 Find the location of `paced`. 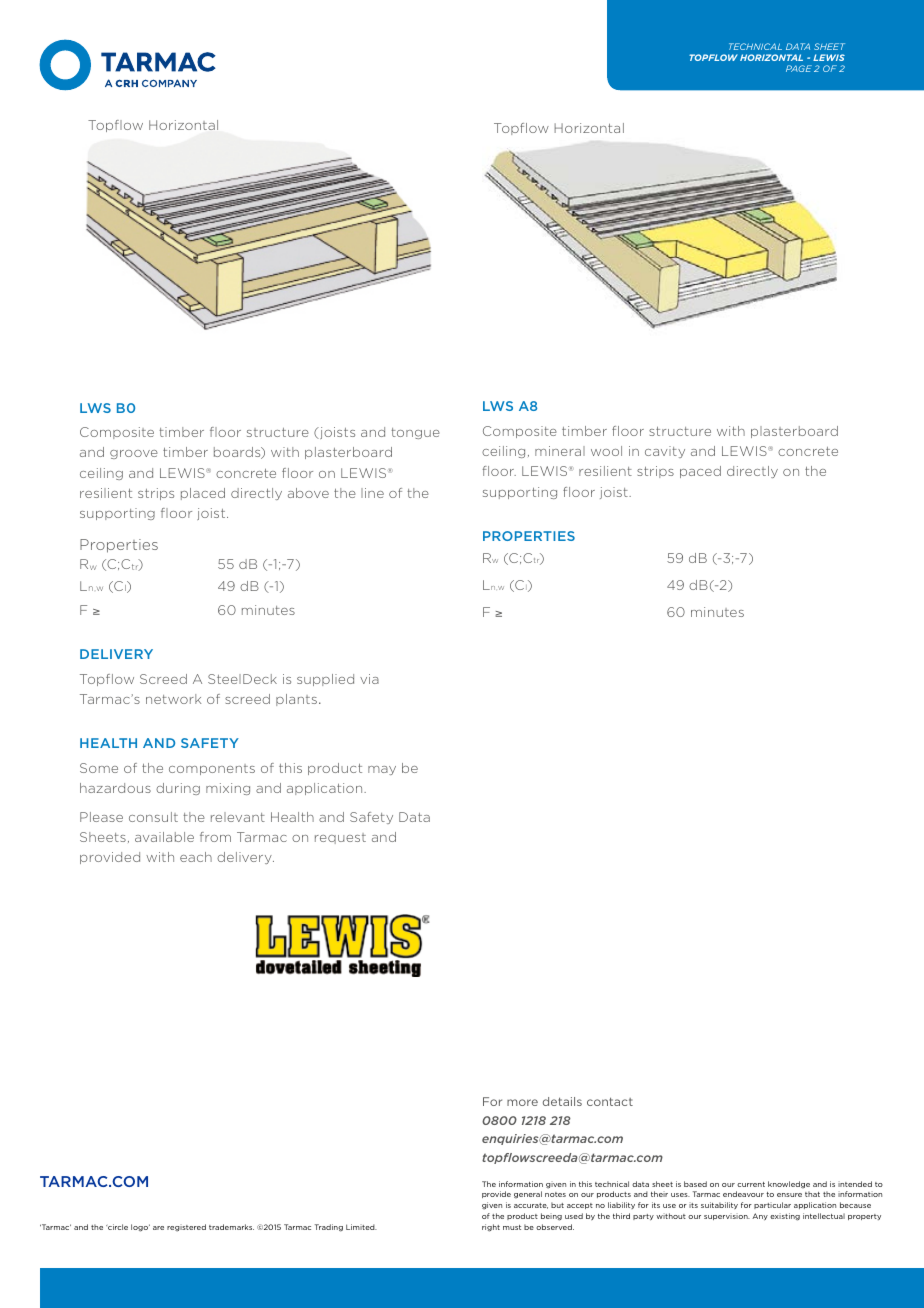

paced is located at coordinates (700, 472).
